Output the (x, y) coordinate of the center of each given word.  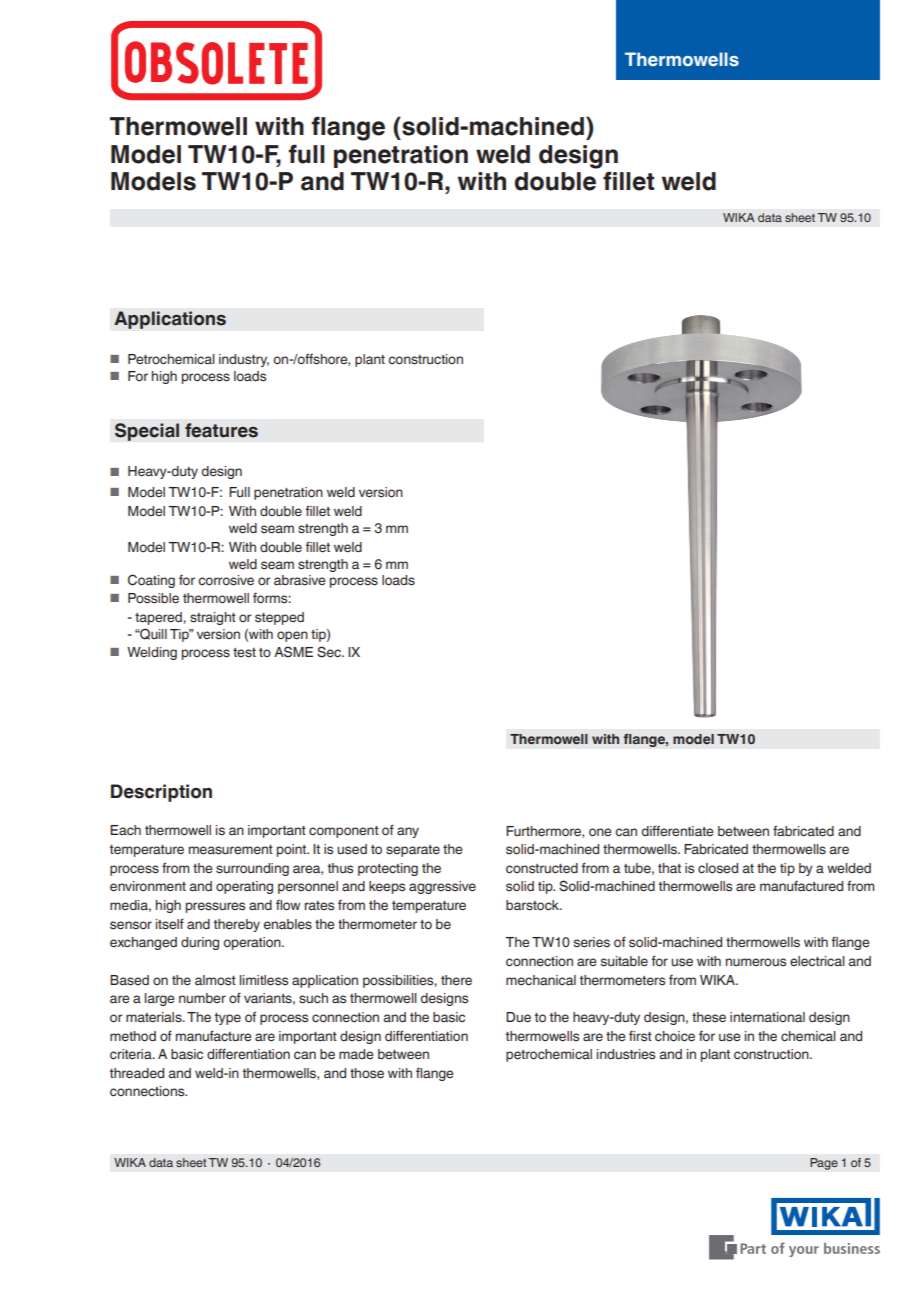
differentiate (678, 831)
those (367, 1073)
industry (244, 360)
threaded (137, 1073)
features (221, 430)
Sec (330, 652)
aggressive (442, 887)
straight (213, 618)
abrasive (300, 580)
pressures (215, 907)
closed (718, 868)
